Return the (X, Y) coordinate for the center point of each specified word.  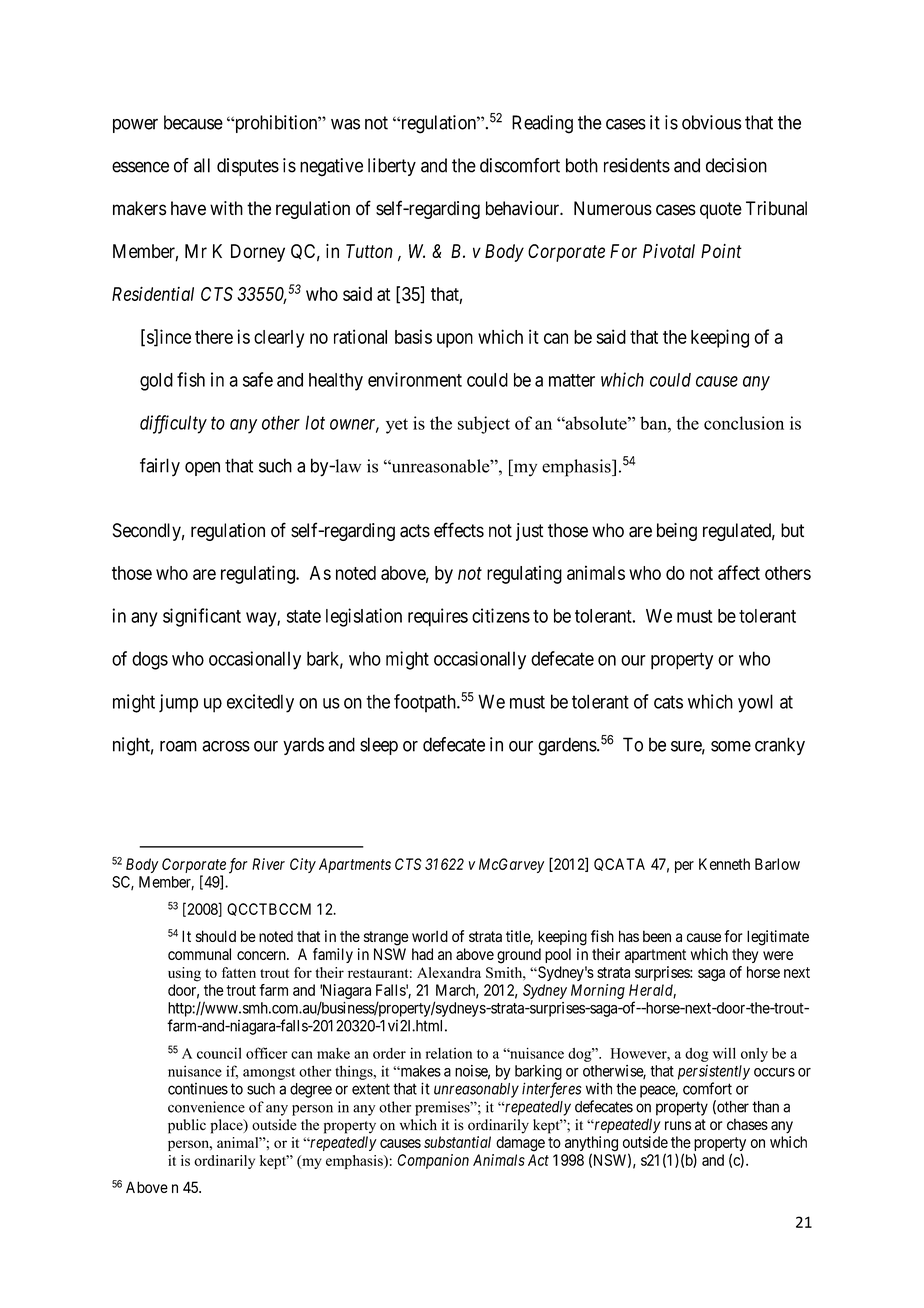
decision (736, 165)
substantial (457, 1142)
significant (202, 617)
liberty (392, 167)
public (187, 1126)
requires (438, 617)
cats (668, 702)
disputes (248, 167)
